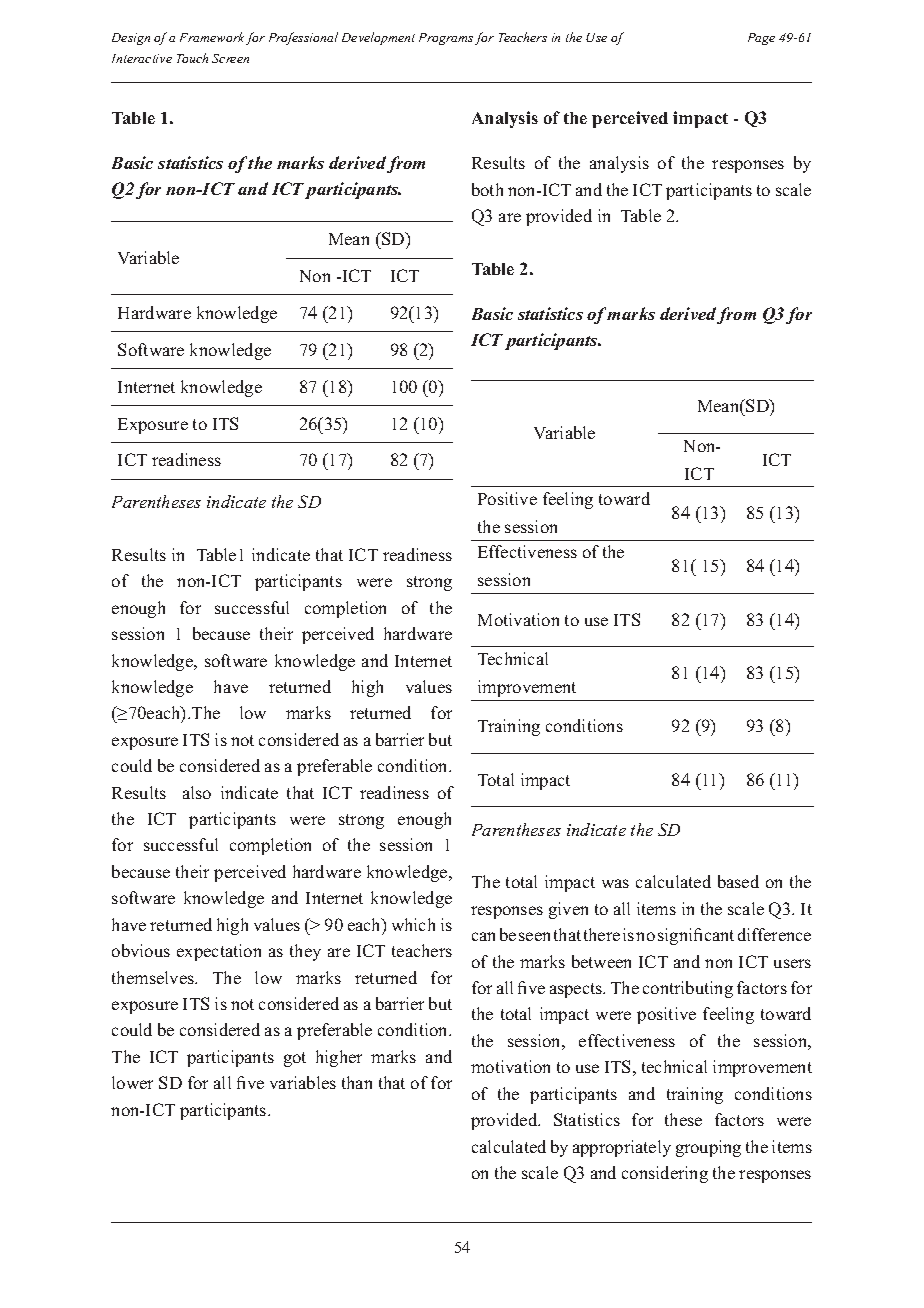 The image size is (924, 1308). I want to click on significant, so click(696, 936).
